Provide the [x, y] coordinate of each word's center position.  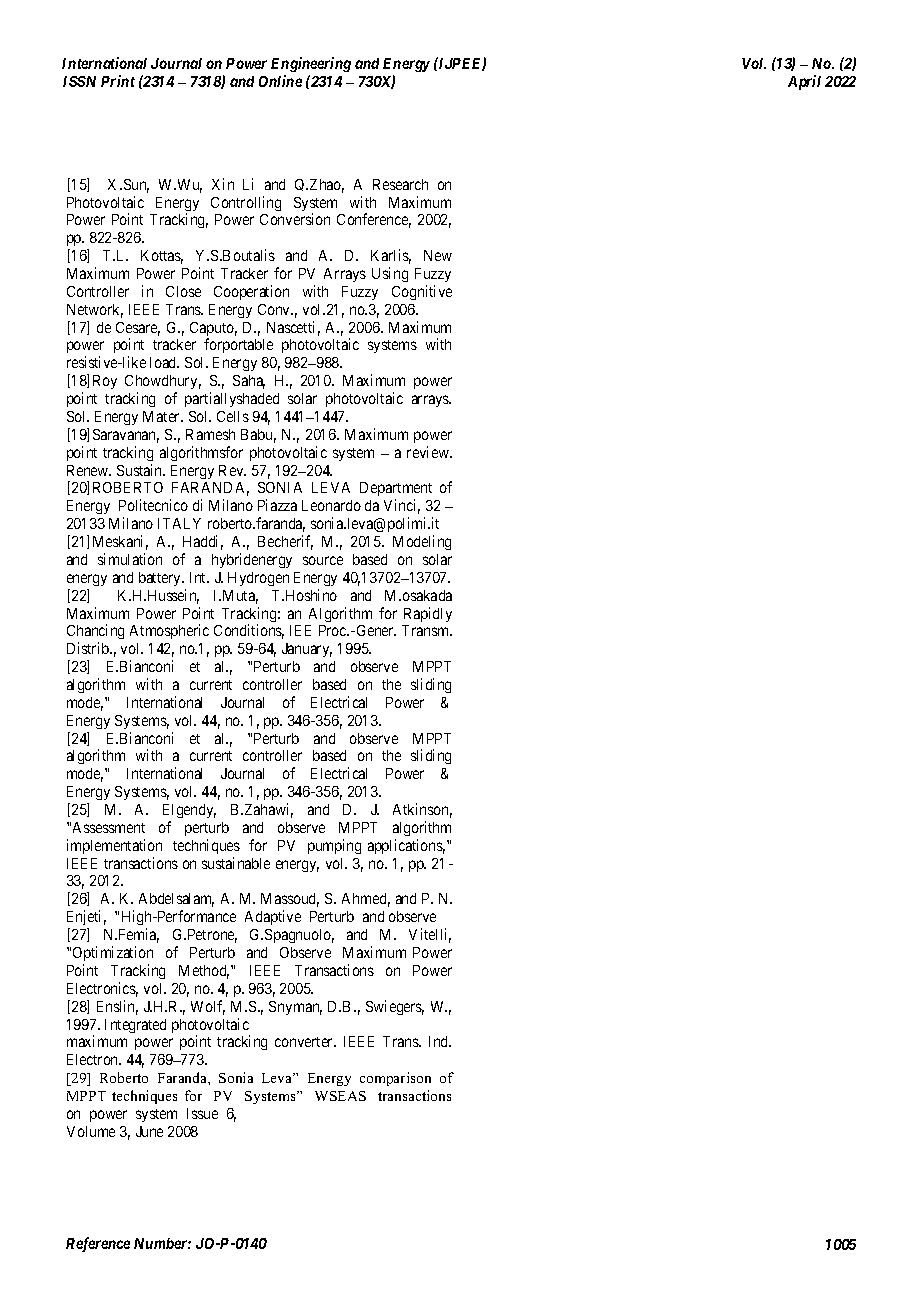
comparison [395, 1079]
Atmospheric [169, 631]
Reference [98, 1244]
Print [118, 81]
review [429, 452]
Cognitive [422, 292]
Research [400, 184]
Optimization [113, 953]
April [804, 82]
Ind [440, 1041]
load [164, 362]
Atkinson [422, 810]
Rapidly [428, 614]
